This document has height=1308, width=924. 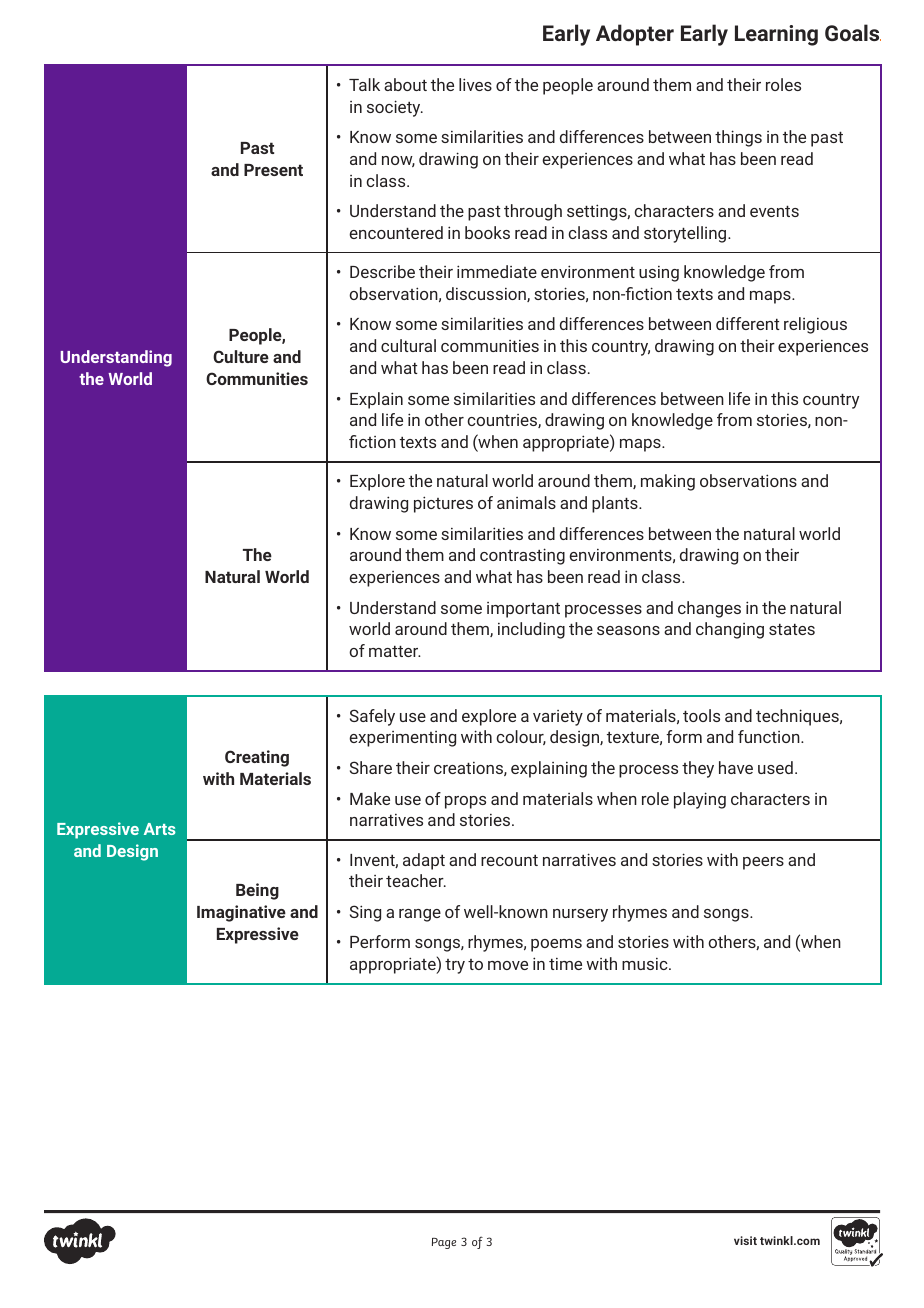 I want to click on animals, so click(x=526, y=502).
